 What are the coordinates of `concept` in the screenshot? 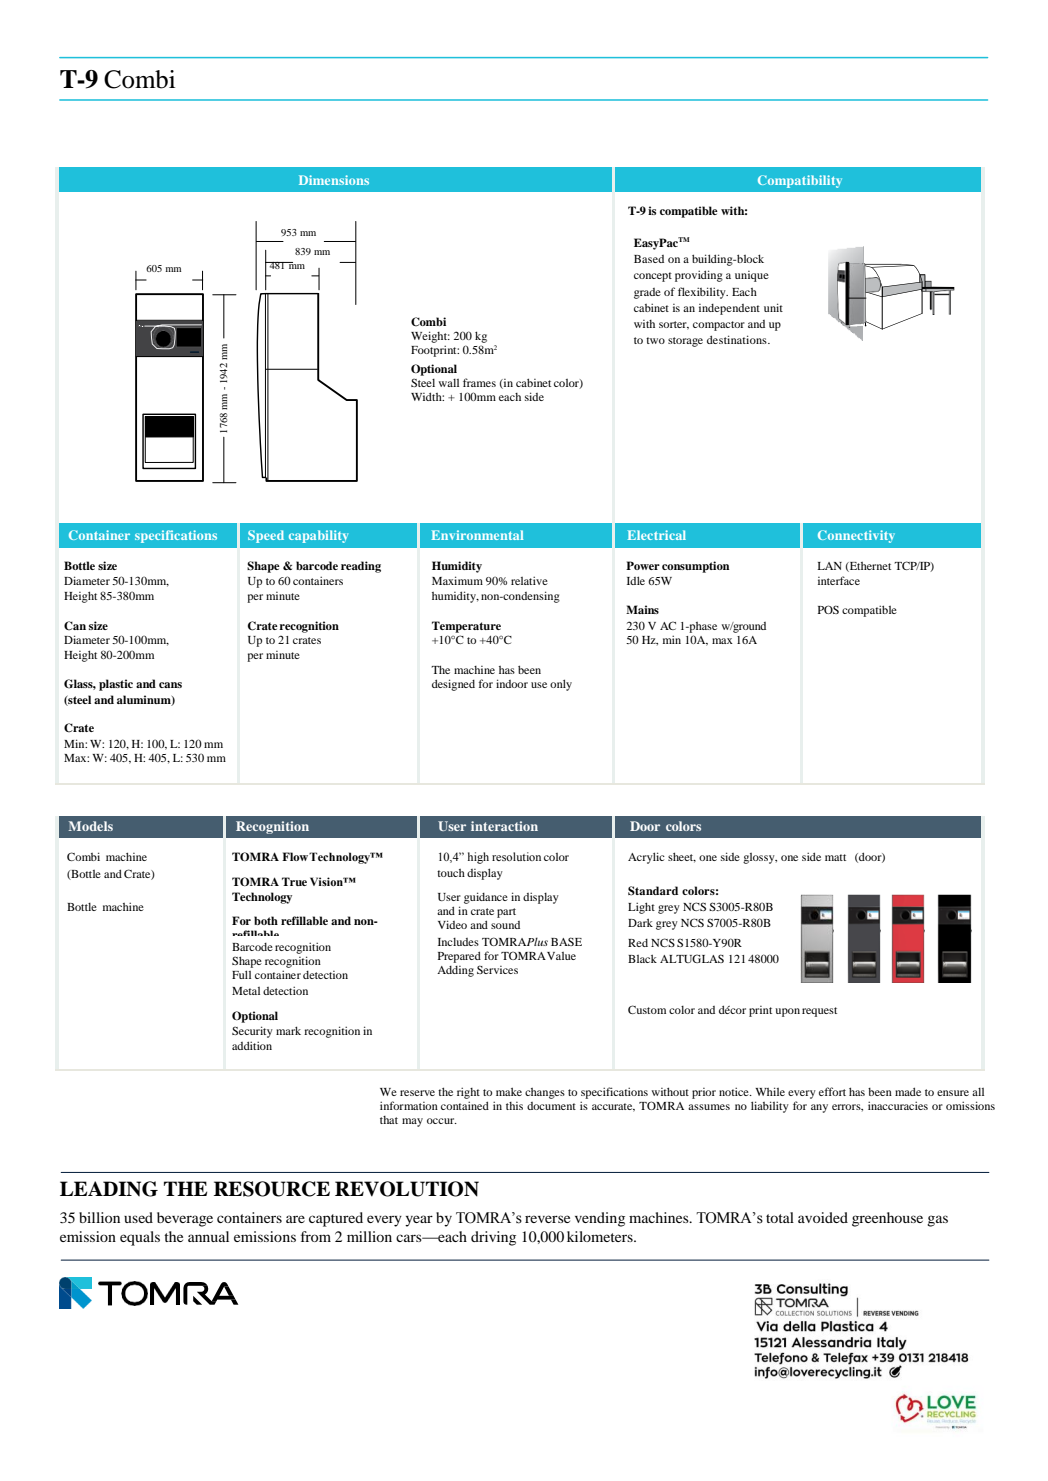 It's located at (653, 277).
